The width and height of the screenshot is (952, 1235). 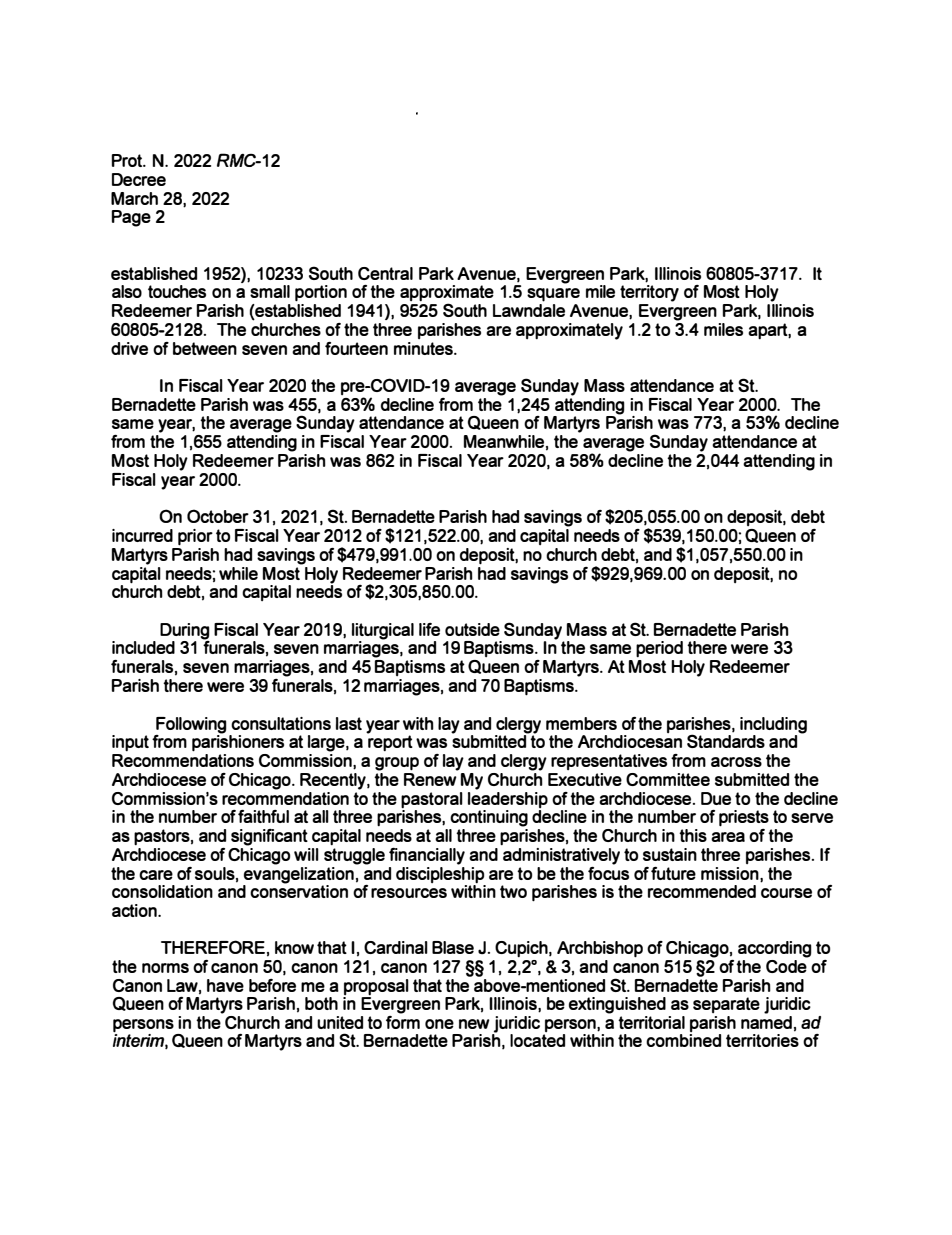 What do you see at coordinates (185, 632) in the screenshot?
I see `During` at bounding box center [185, 632].
